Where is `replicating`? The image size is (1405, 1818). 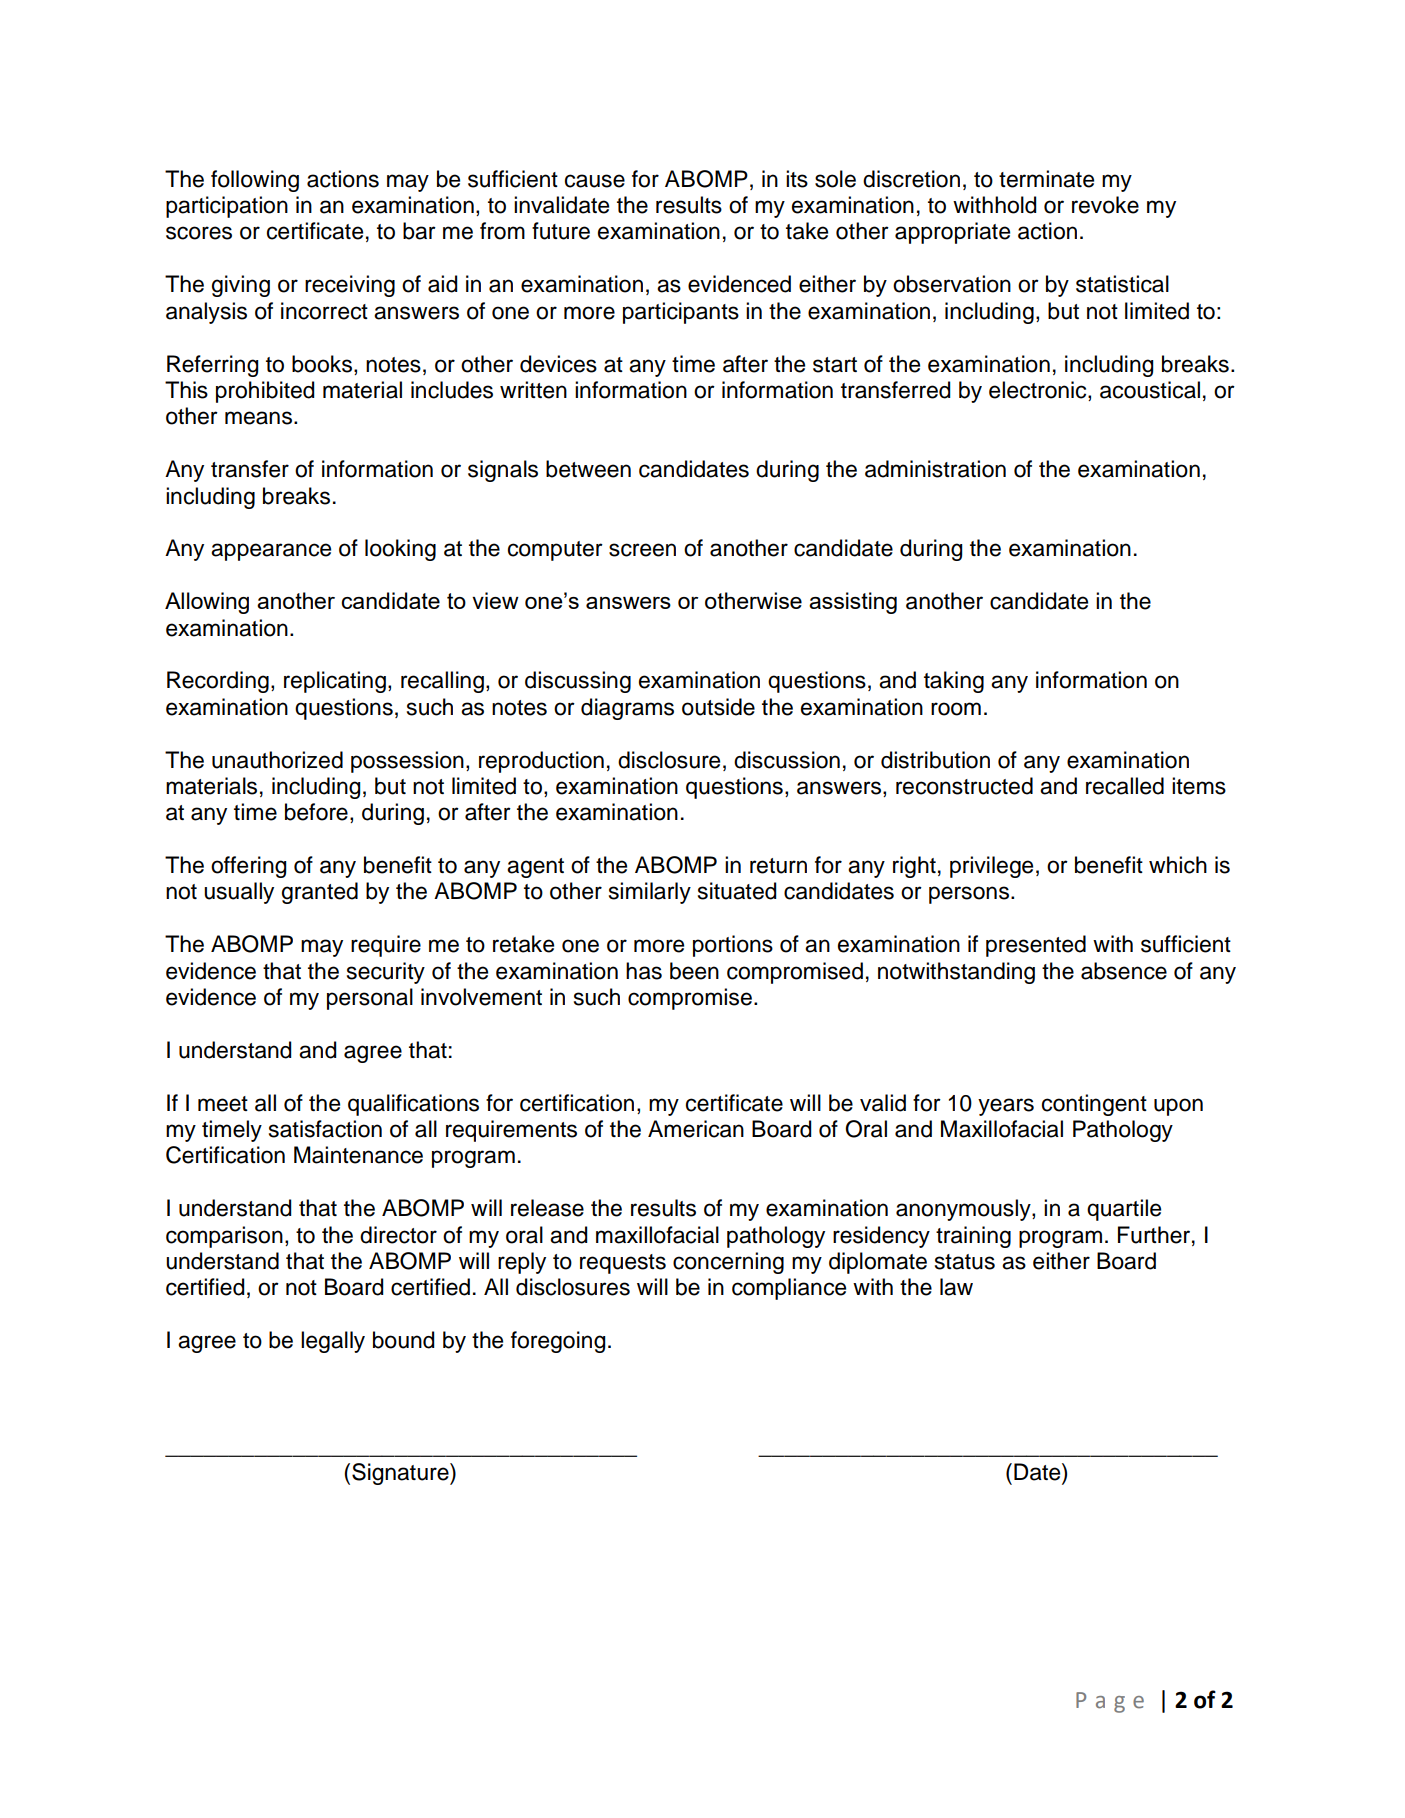
replicating is located at coordinates (335, 682).
